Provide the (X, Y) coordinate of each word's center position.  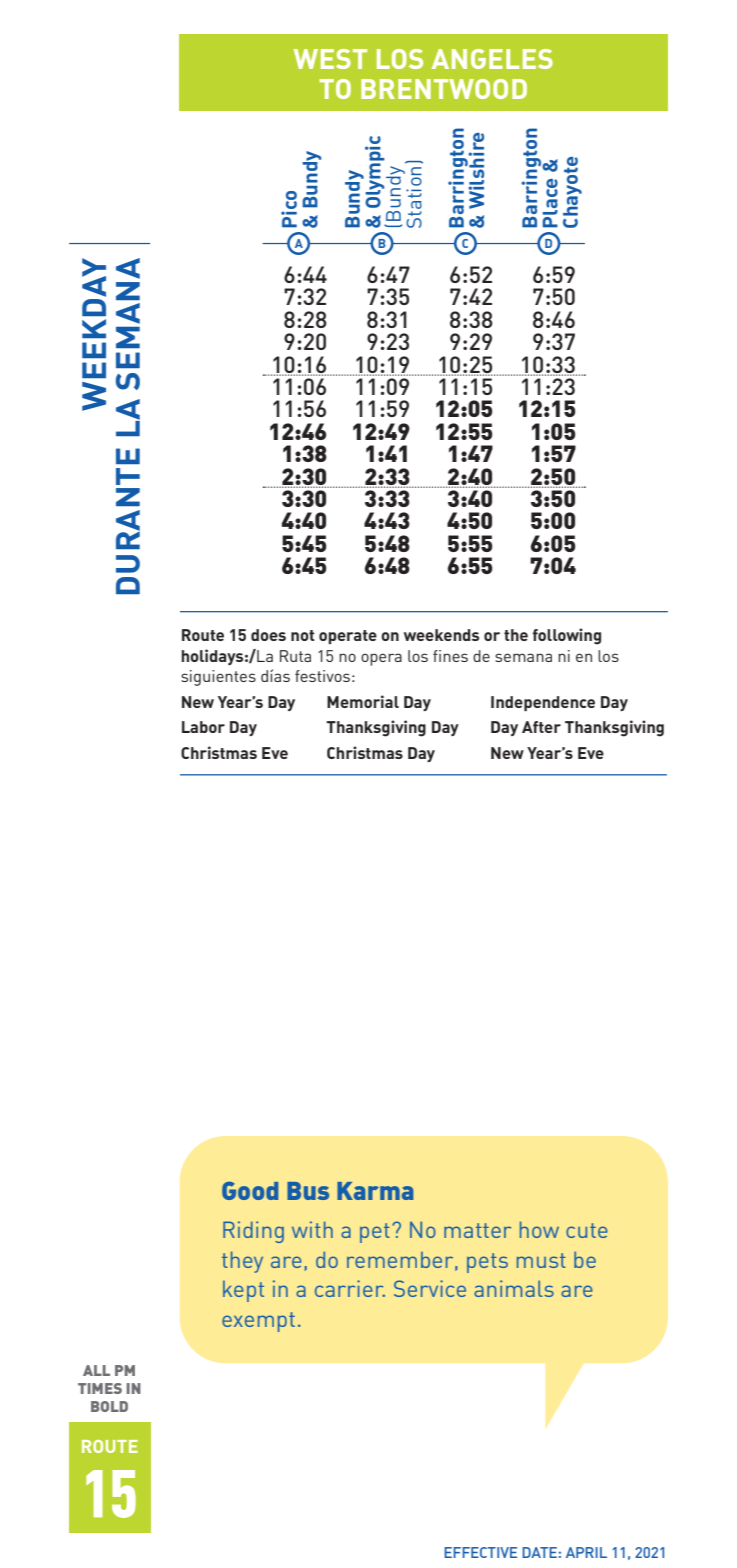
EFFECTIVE (480, 1552)
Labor (203, 727)
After (541, 727)
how (539, 1229)
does (268, 635)
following (567, 636)
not (303, 635)
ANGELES (492, 59)
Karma (375, 1191)
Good (250, 1191)
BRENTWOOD (444, 89)
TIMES (100, 1388)
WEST (330, 59)
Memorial (363, 701)
